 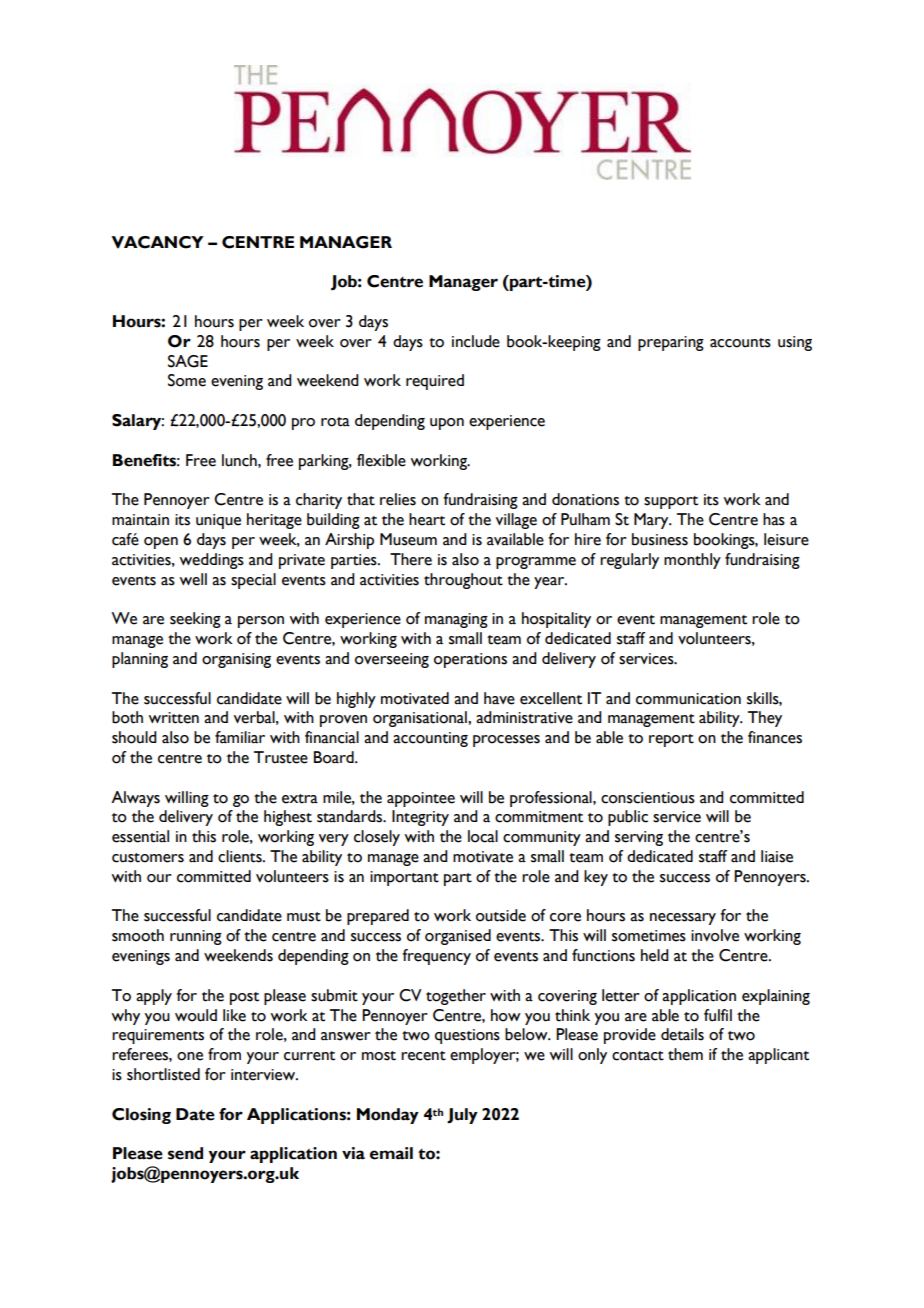 I want to click on communication, so click(x=688, y=699).
